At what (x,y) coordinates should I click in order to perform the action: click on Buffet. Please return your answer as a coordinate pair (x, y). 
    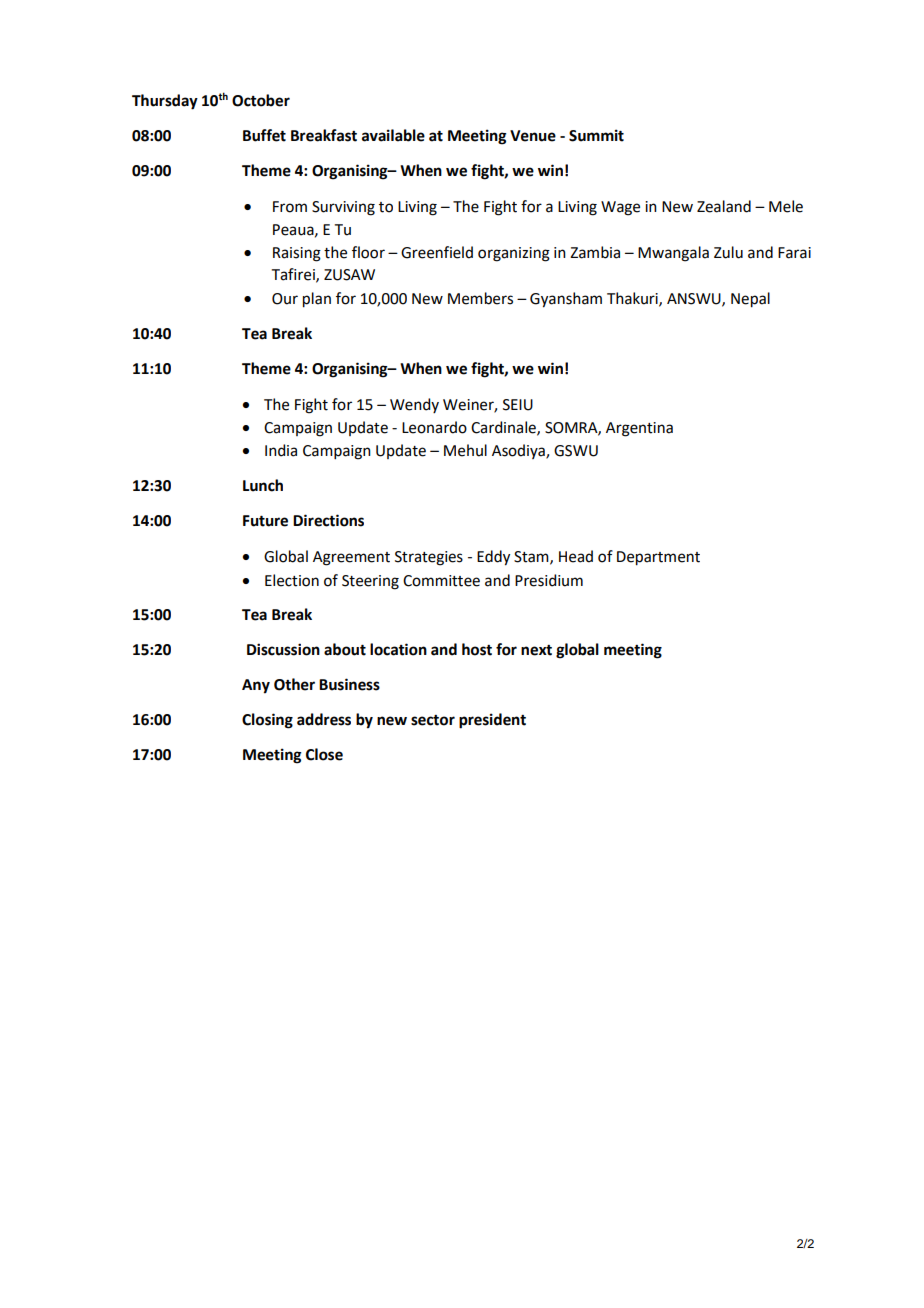
    Looking at the image, I should click on (264, 135).
